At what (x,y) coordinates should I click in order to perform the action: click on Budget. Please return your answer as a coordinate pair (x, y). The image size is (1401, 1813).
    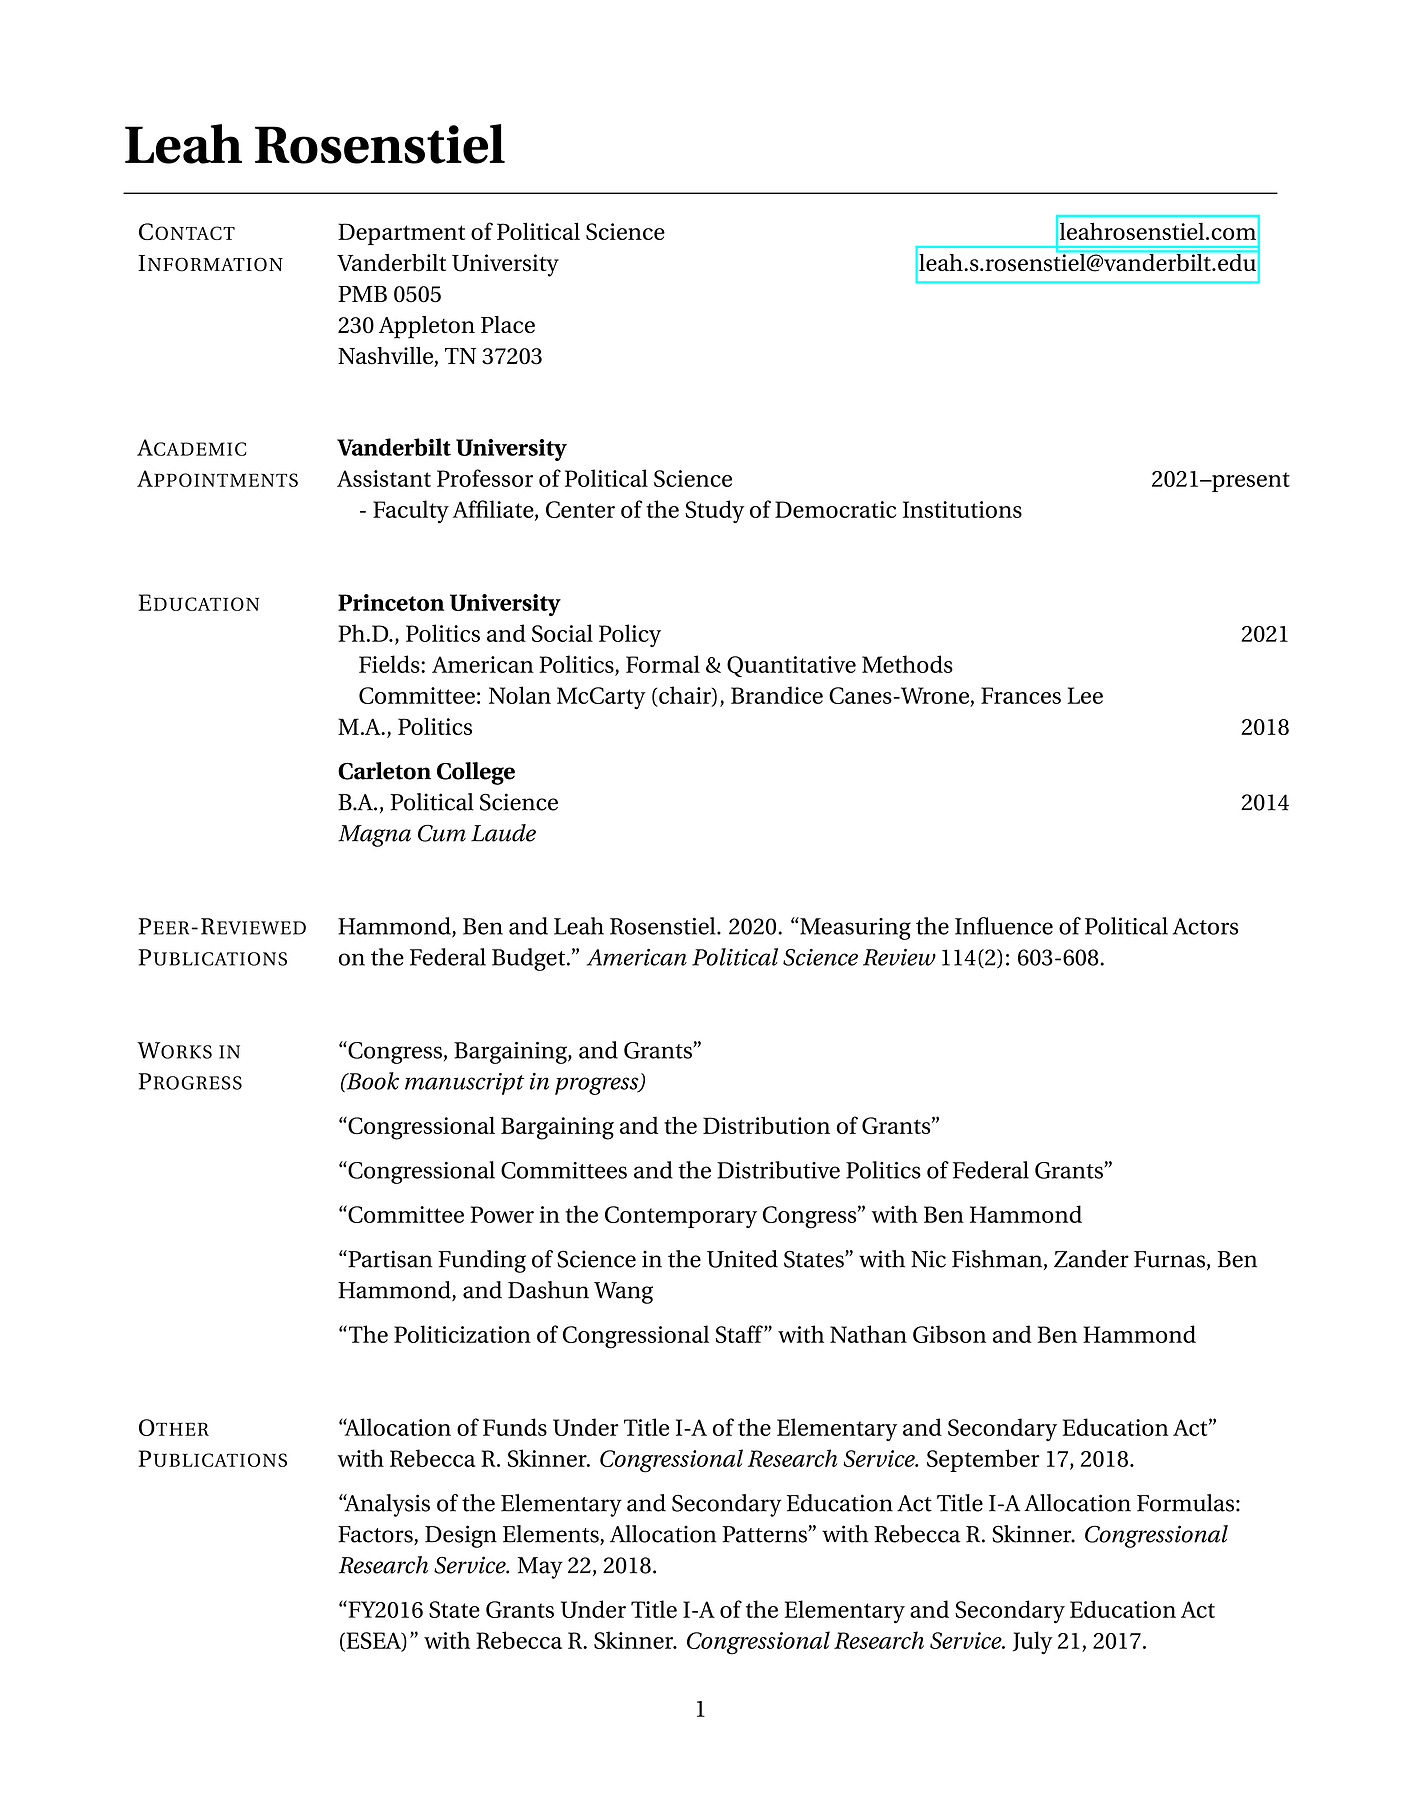
    Looking at the image, I should click on (530, 959).
